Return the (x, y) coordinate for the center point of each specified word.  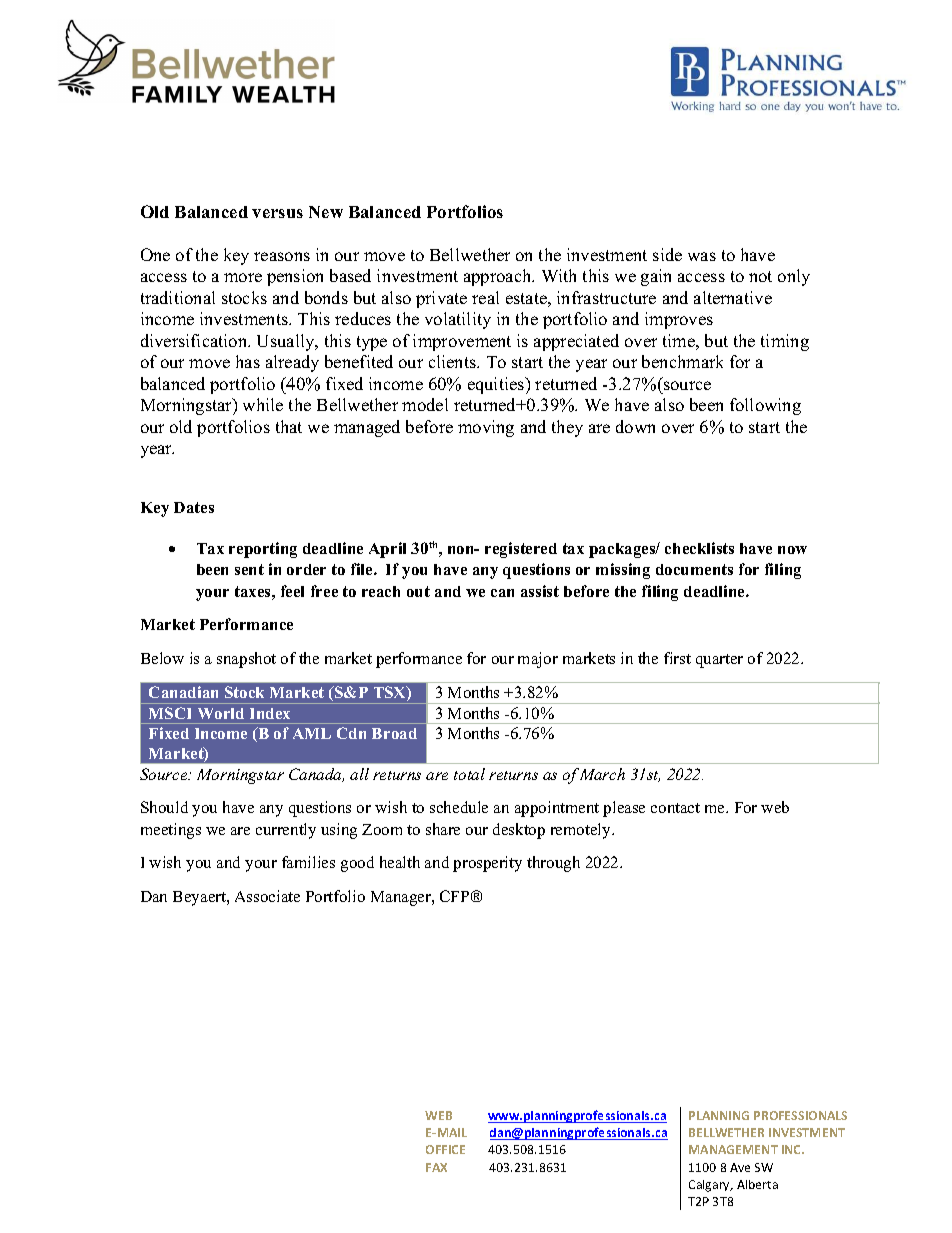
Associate (267, 896)
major (538, 660)
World (221, 713)
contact (675, 808)
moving (486, 428)
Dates (194, 507)
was (702, 256)
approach (499, 277)
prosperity (487, 864)
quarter (719, 661)
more (243, 277)
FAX (436, 1167)
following (765, 406)
